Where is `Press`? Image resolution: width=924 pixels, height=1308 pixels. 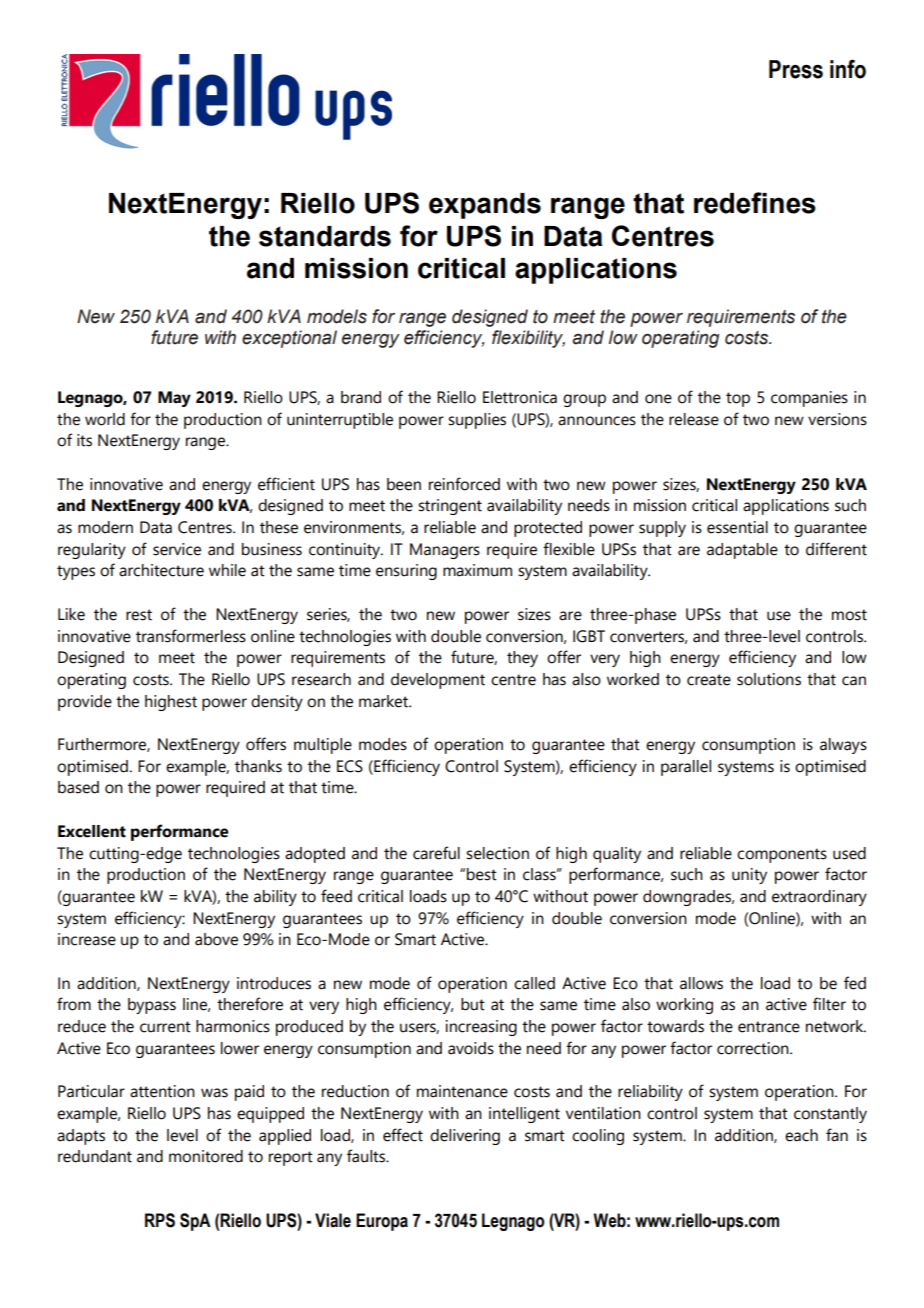
Press is located at coordinates (796, 69).
